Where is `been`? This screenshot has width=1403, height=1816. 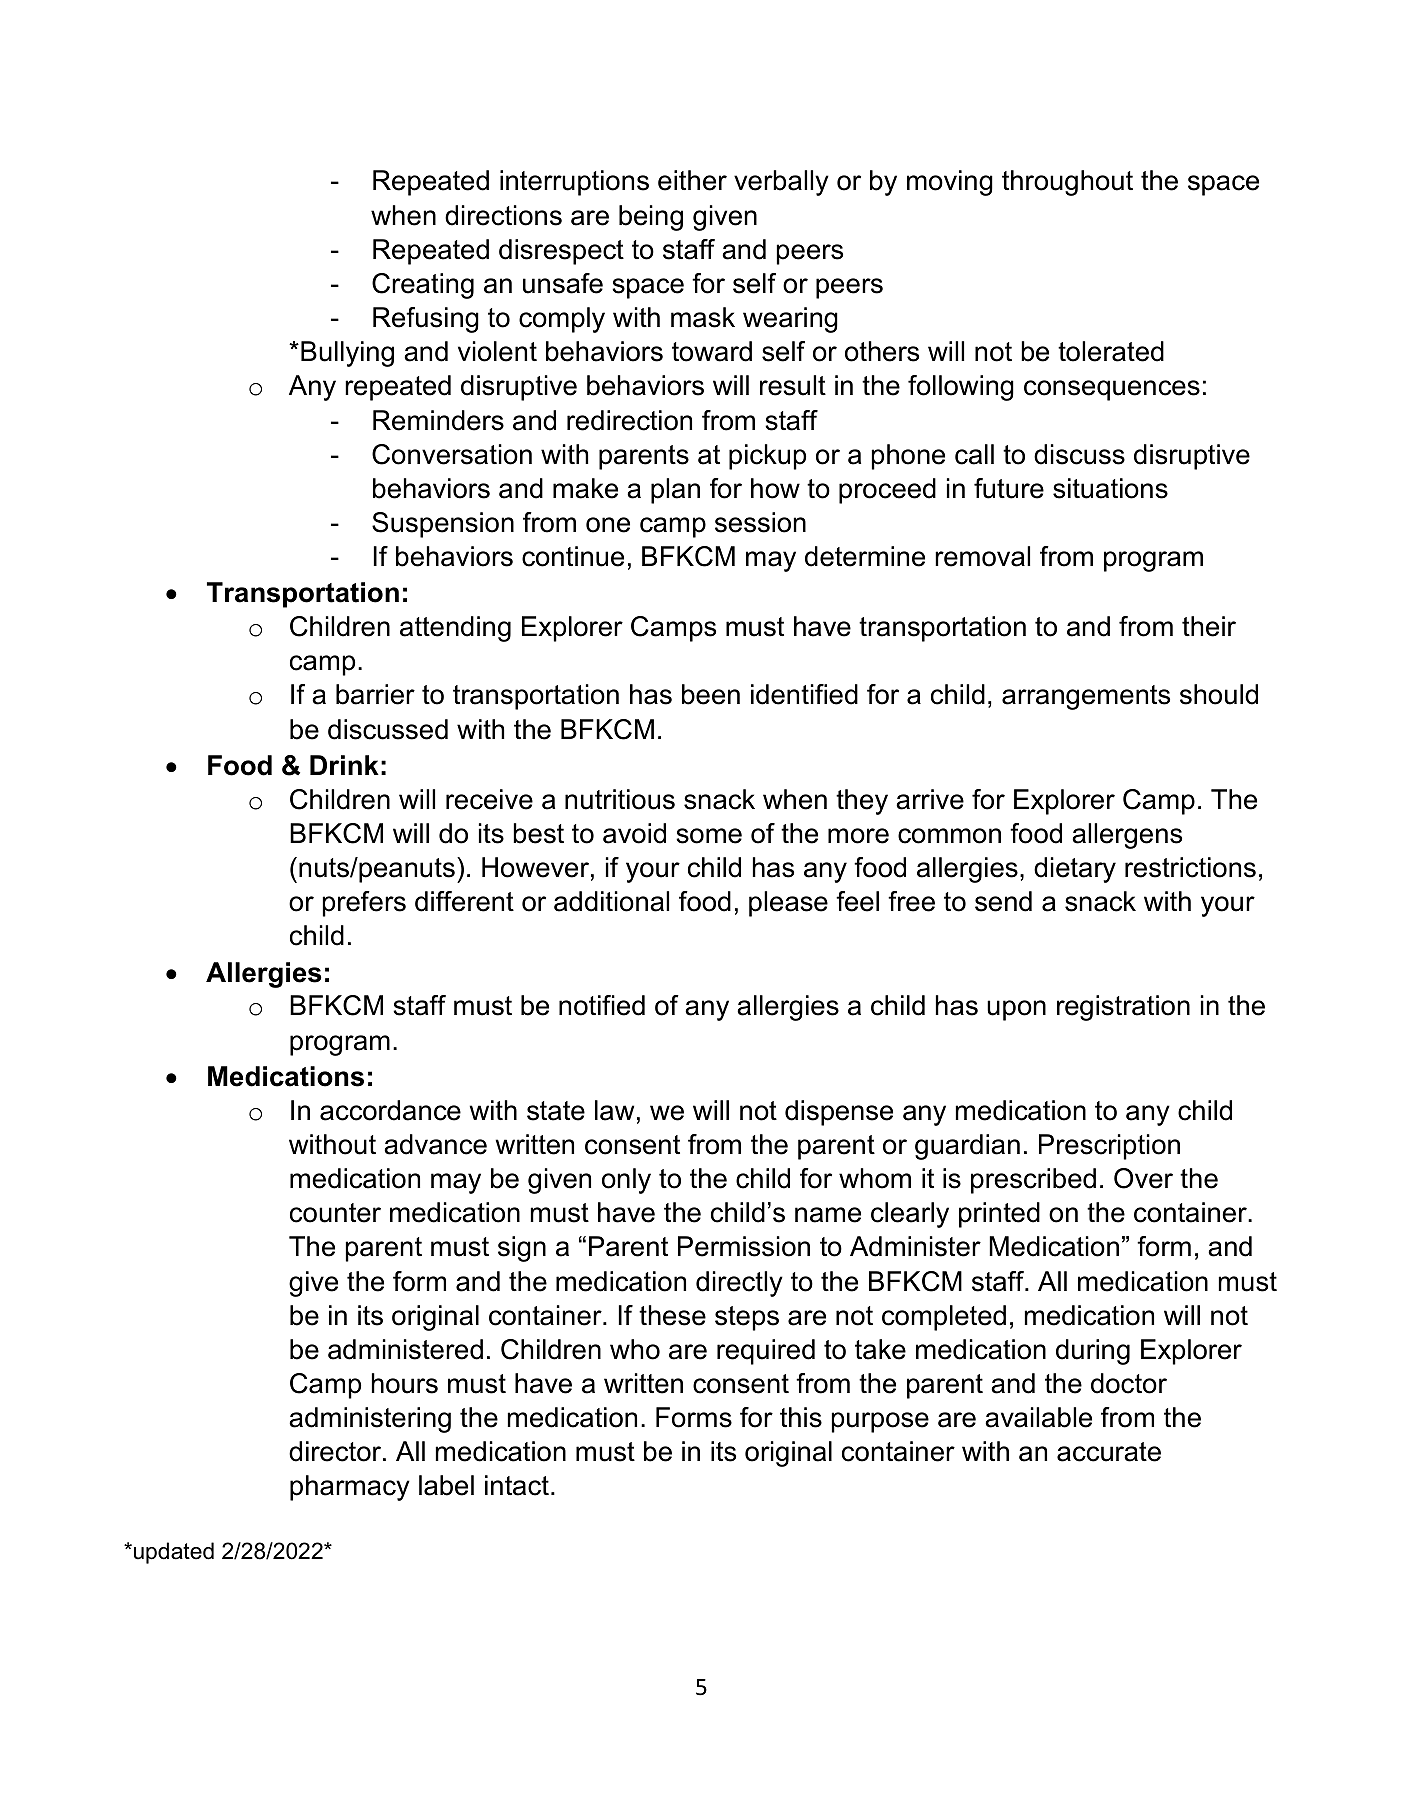 been is located at coordinates (711, 694).
